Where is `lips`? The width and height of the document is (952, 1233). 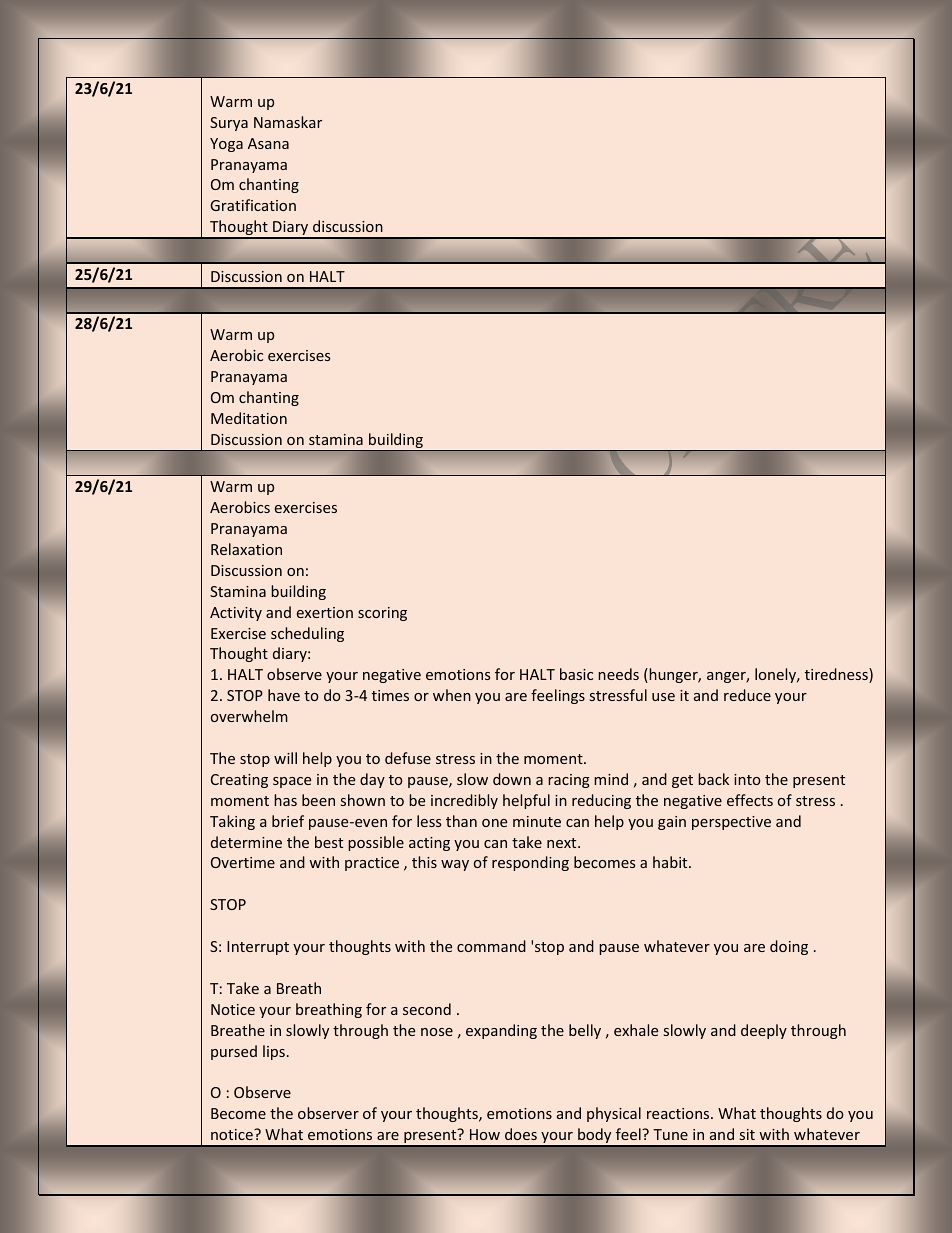 lips is located at coordinates (274, 1052).
